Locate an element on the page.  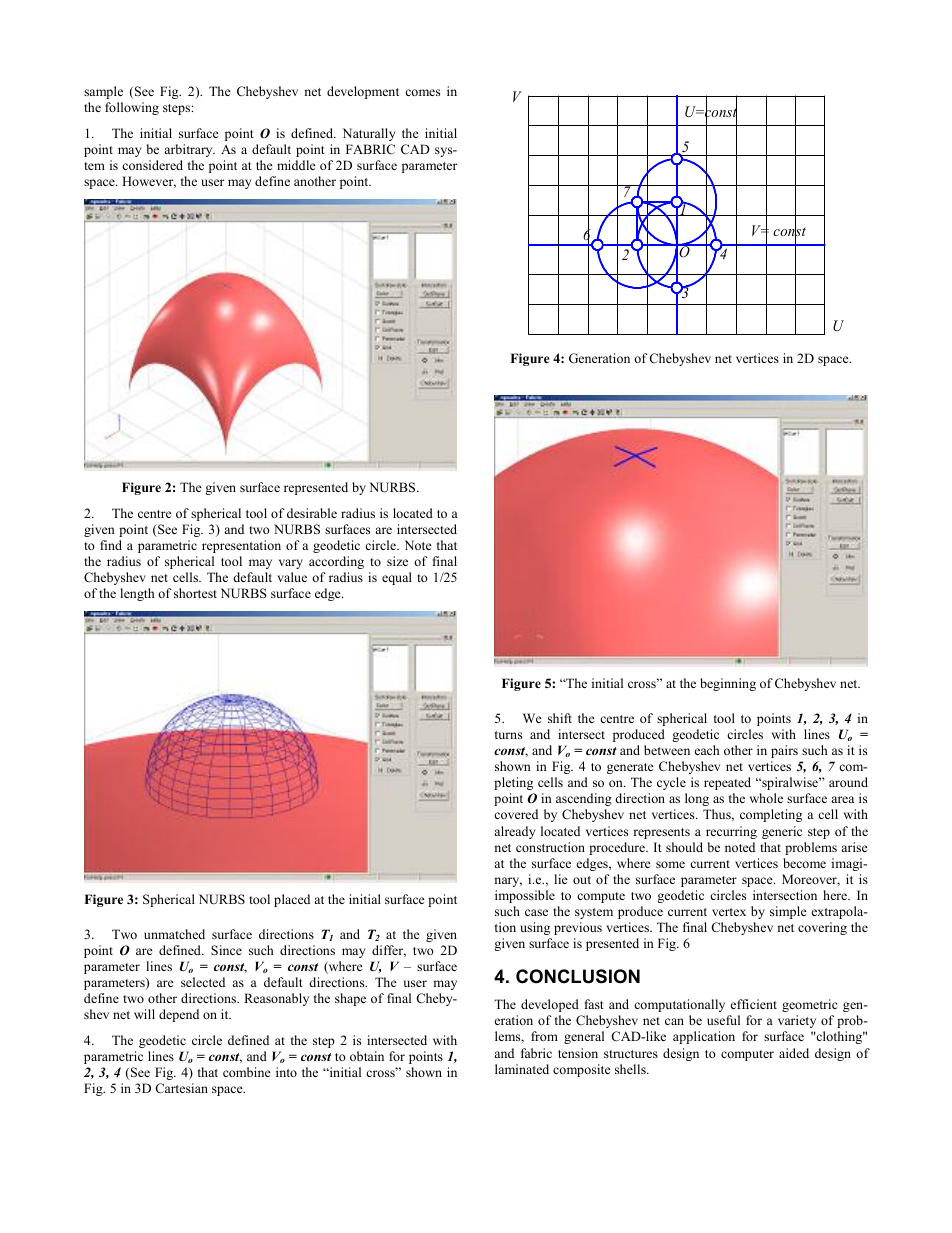
development is located at coordinates (363, 92).
